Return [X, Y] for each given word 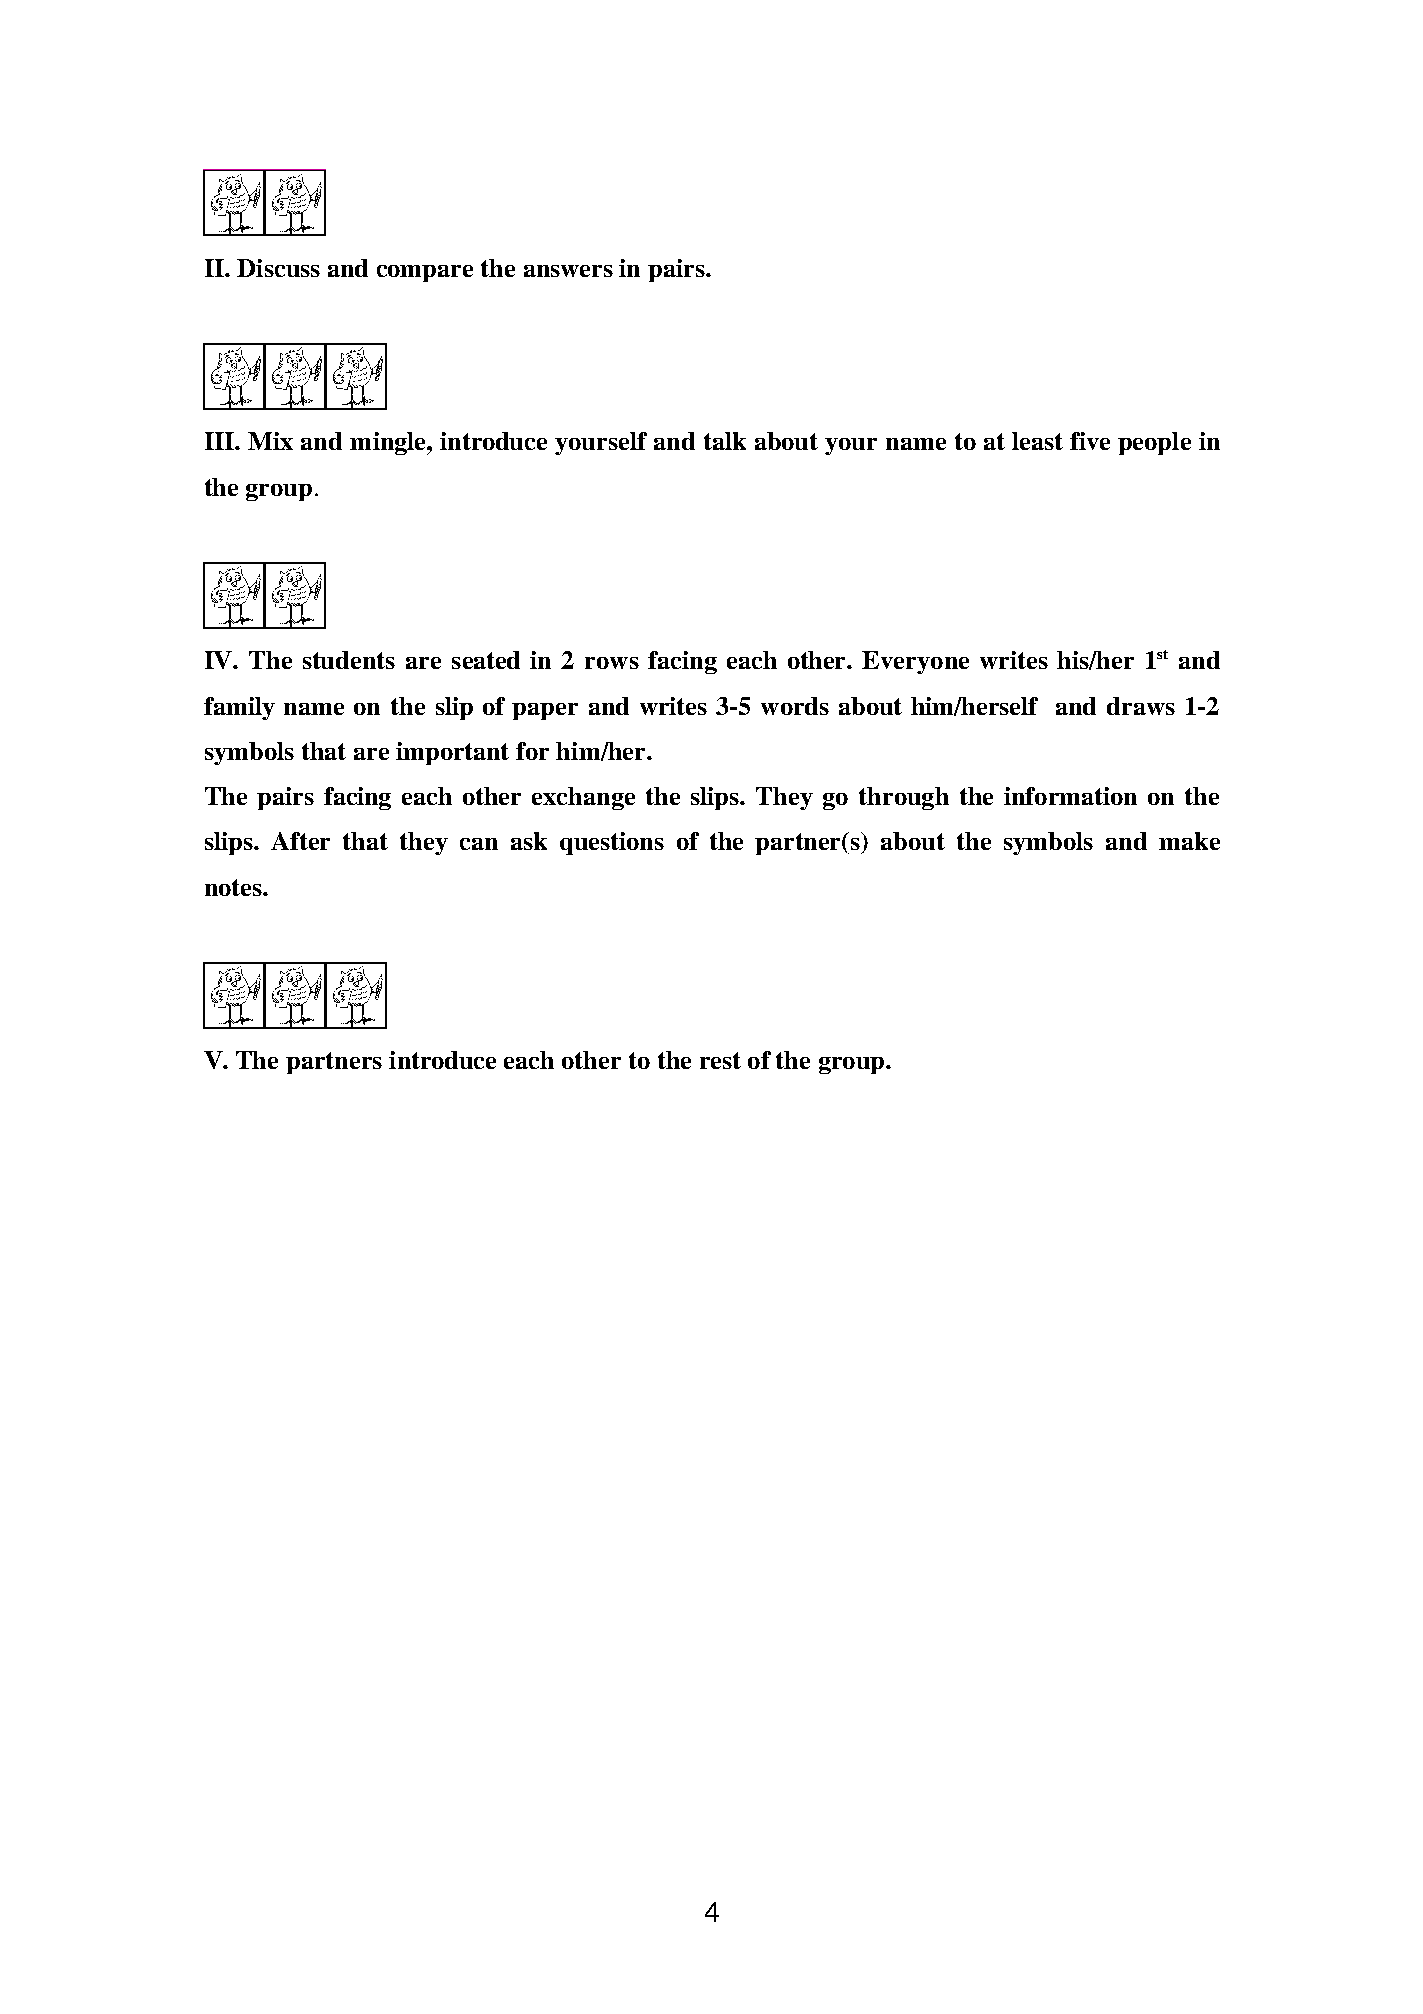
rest [720, 1060]
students [349, 660]
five [1090, 441]
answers [568, 271]
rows [612, 663]
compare [425, 273]
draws [1141, 706]
